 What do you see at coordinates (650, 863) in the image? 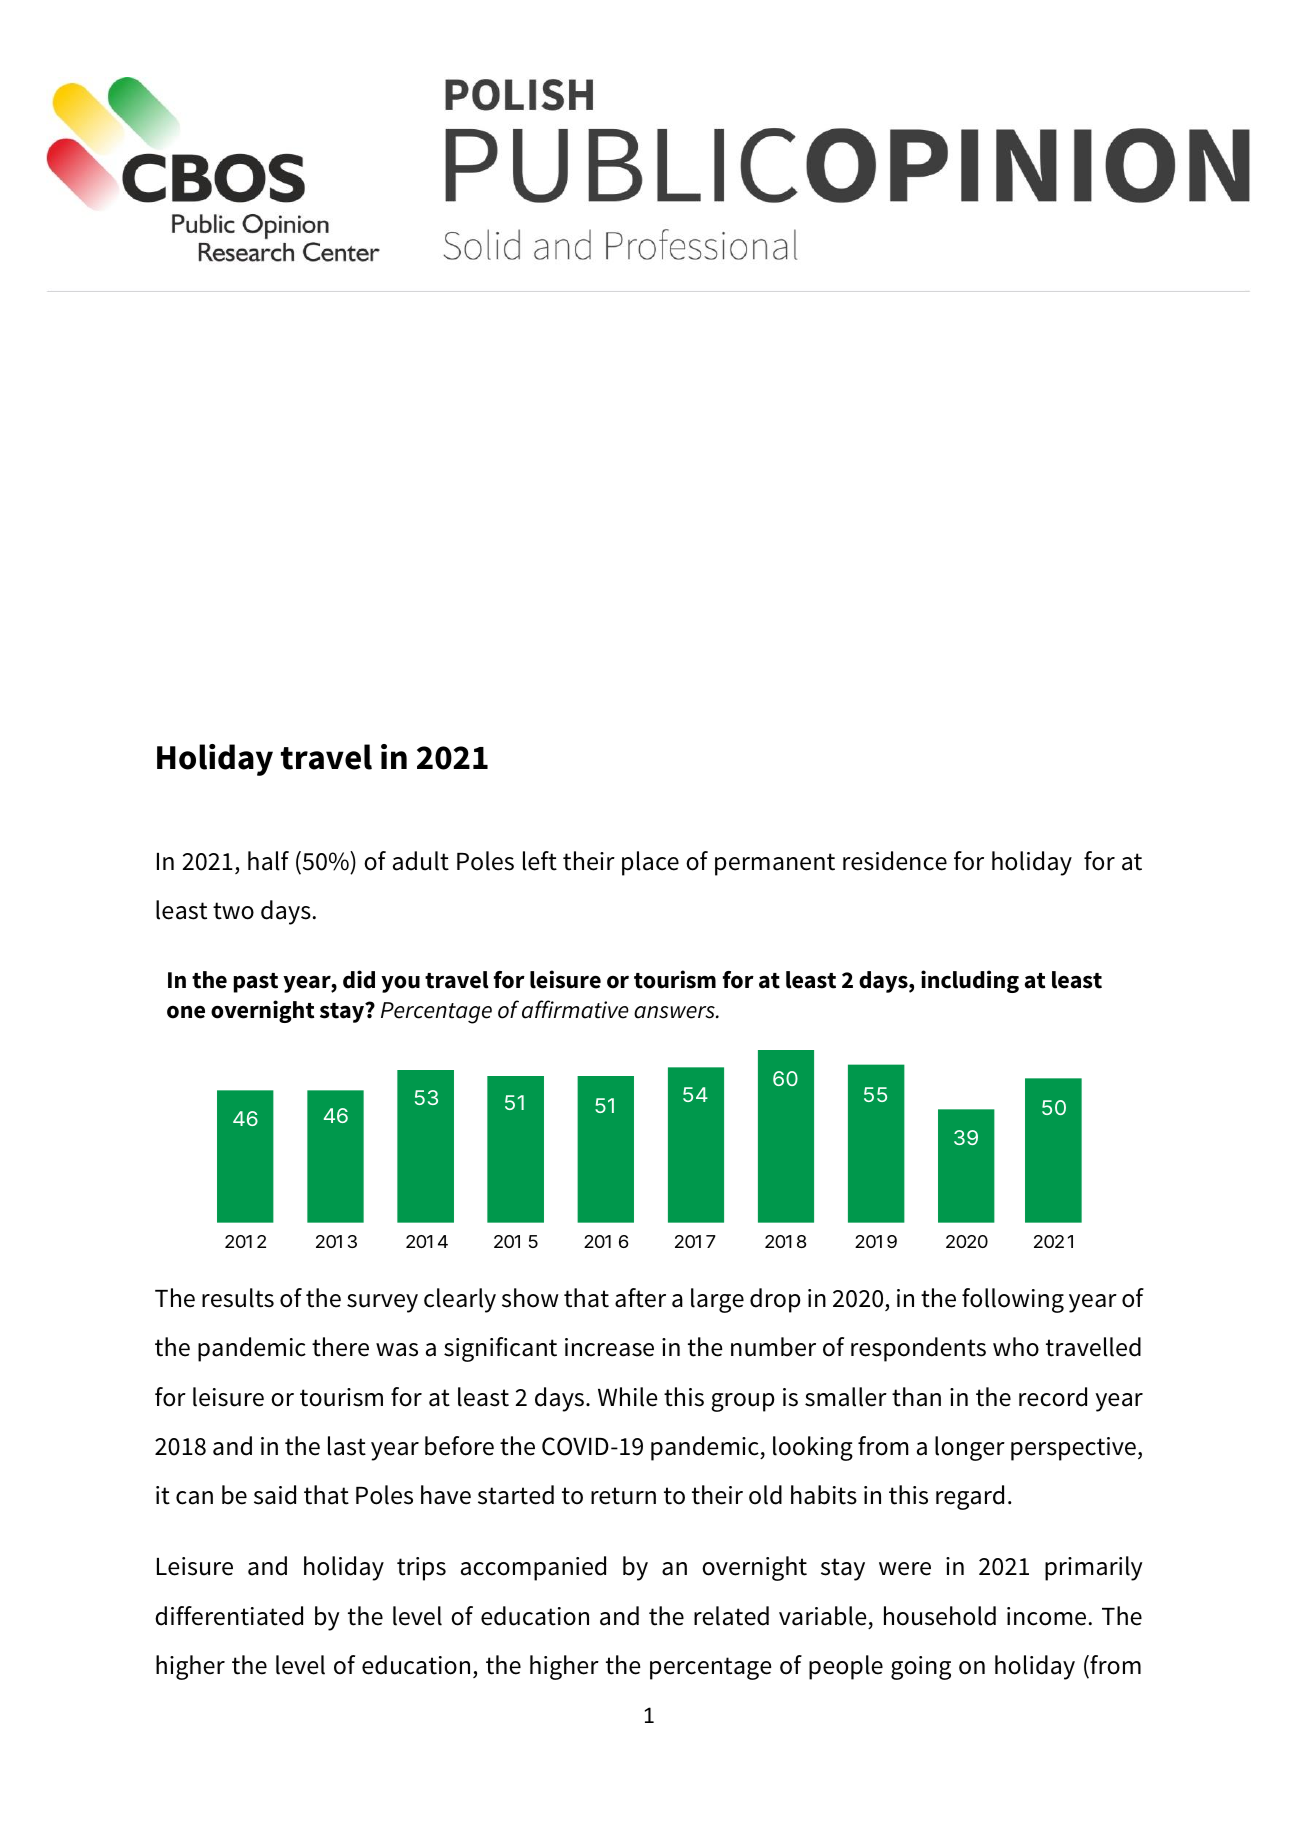
I see `place` at bounding box center [650, 863].
